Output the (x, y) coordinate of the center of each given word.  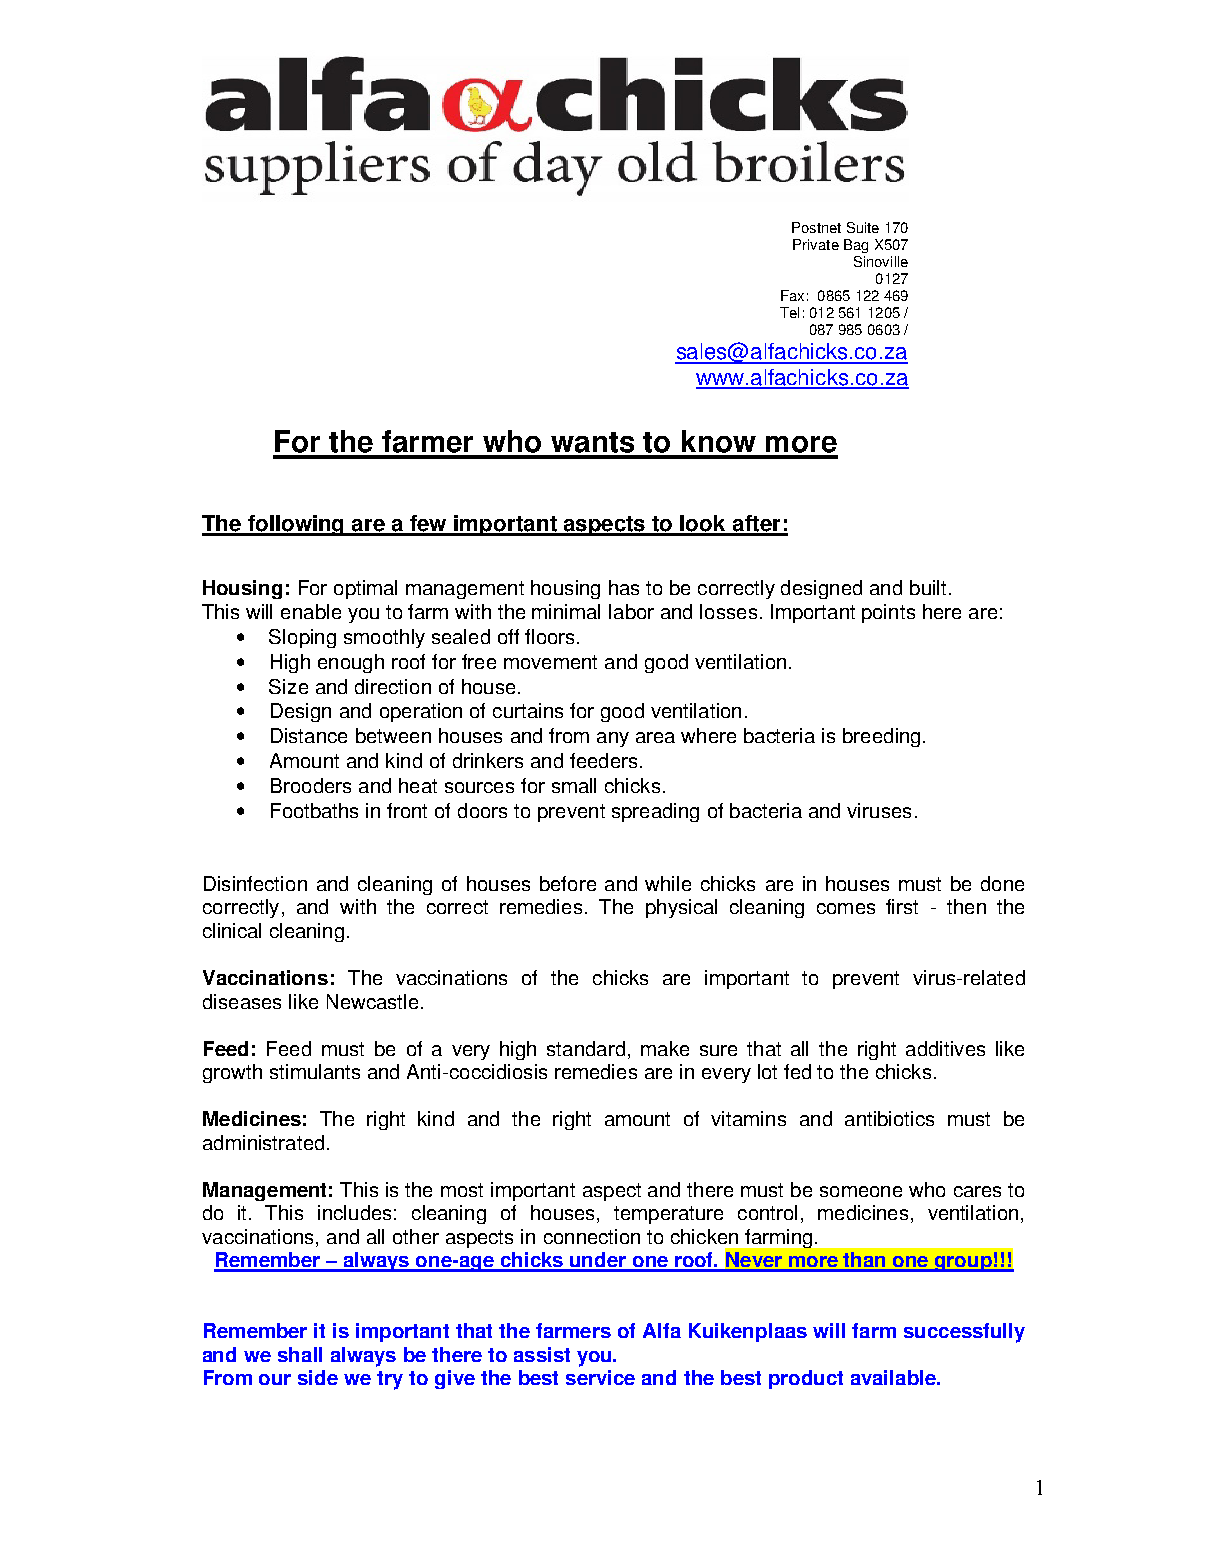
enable (311, 611)
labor (631, 611)
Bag (856, 246)
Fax (792, 295)
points (888, 613)
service (600, 1377)
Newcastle (372, 1001)
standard (586, 1048)
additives (945, 1048)
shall (300, 1354)
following (296, 525)
